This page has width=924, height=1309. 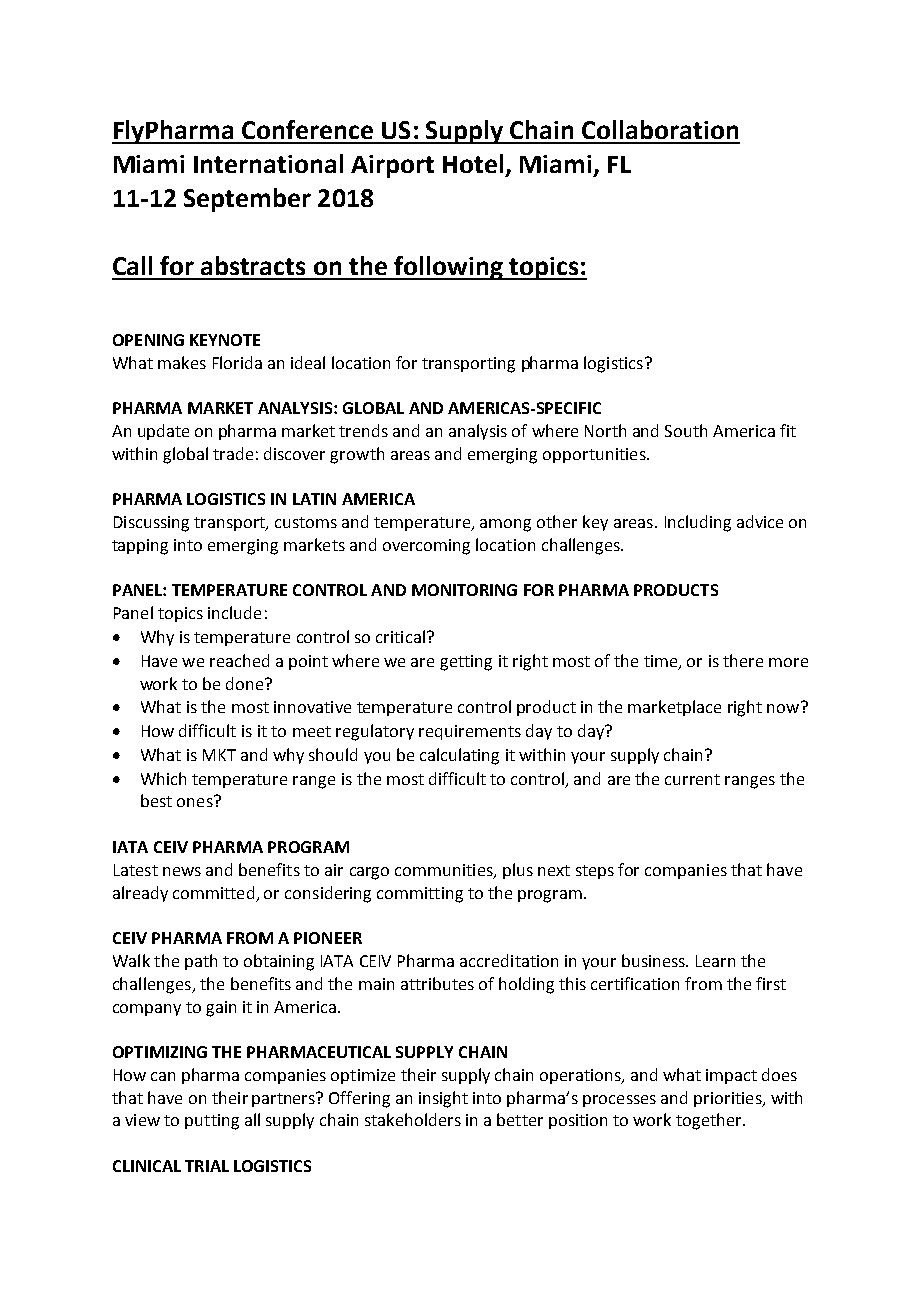 What do you see at coordinates (473, 163) in the page?
I see `Hotel` at bounding box center [473, 163].
